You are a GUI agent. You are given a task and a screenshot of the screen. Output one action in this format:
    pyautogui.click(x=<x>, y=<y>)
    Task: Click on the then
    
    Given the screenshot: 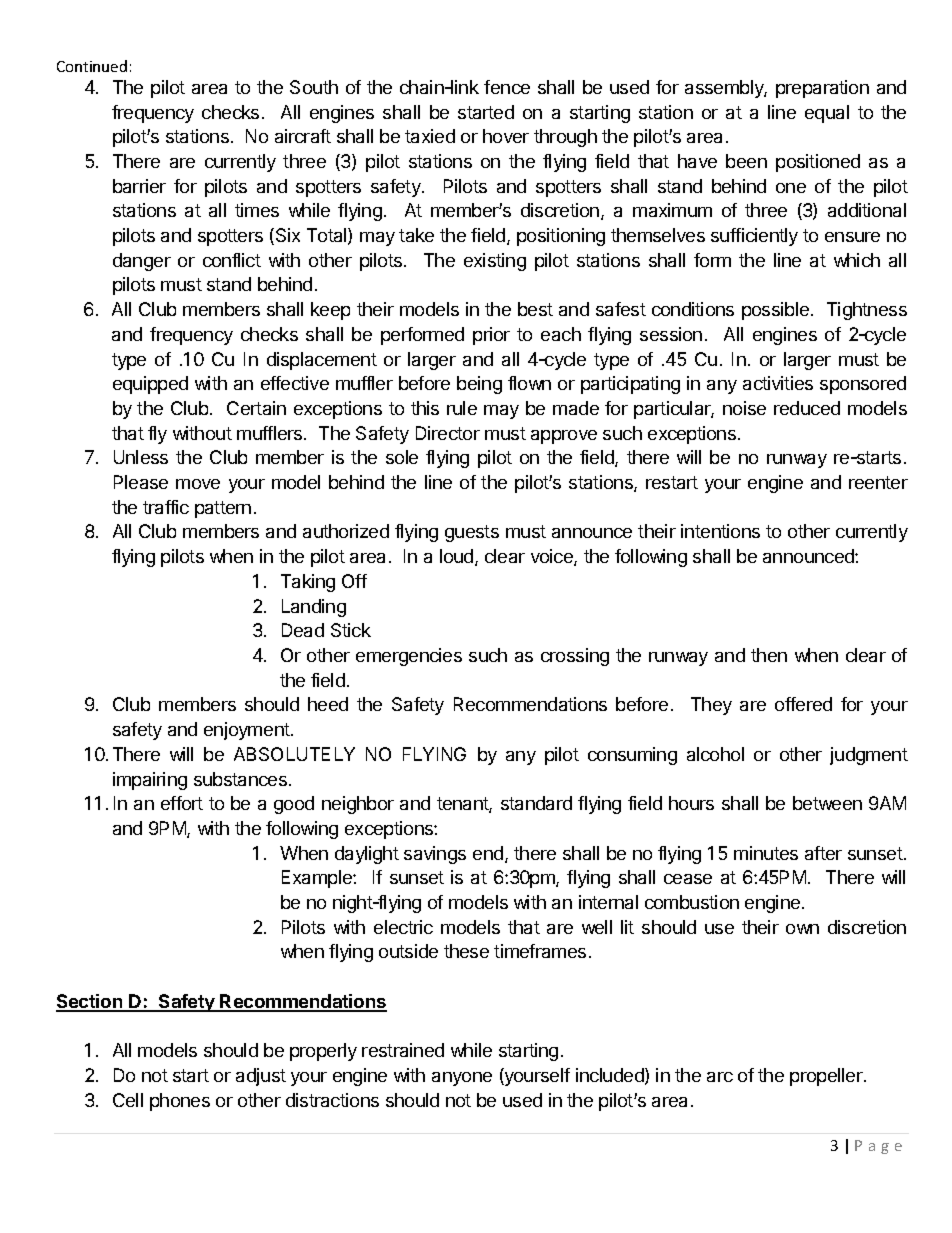 What is the action you would take?
    pyautogui.click(x=769, y=655)
